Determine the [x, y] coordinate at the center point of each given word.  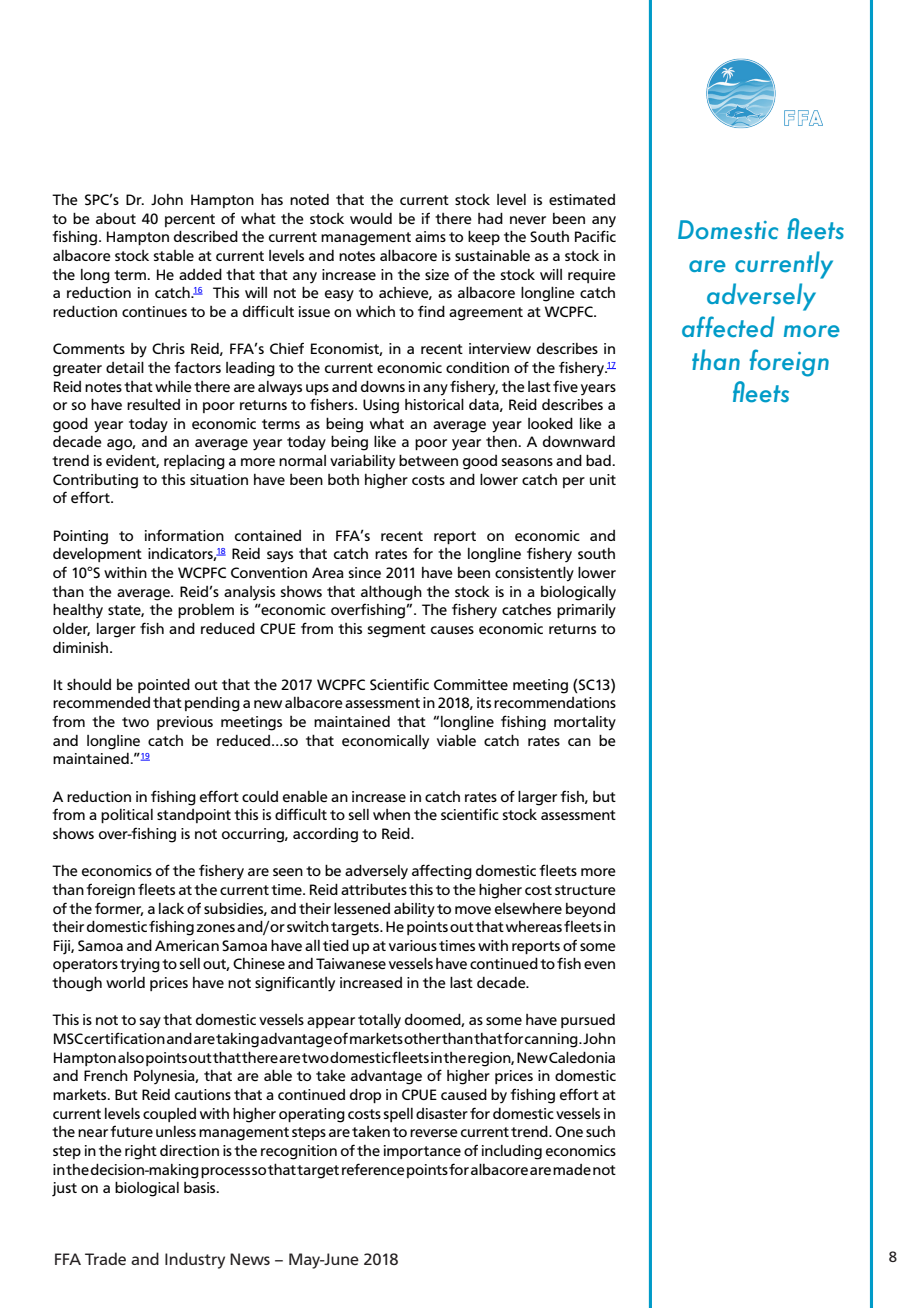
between [428, 461]
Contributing [95, 481]
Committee [471, 685]
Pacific [595, 236]
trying [140, 965]
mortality [585, 723]
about [116, 218]
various [413, 945]
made [572, 1170]
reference [373, 1169]
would [371, 218]
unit [603, 479]
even [599, 965]
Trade [105, 1259]
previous [185, 723]
